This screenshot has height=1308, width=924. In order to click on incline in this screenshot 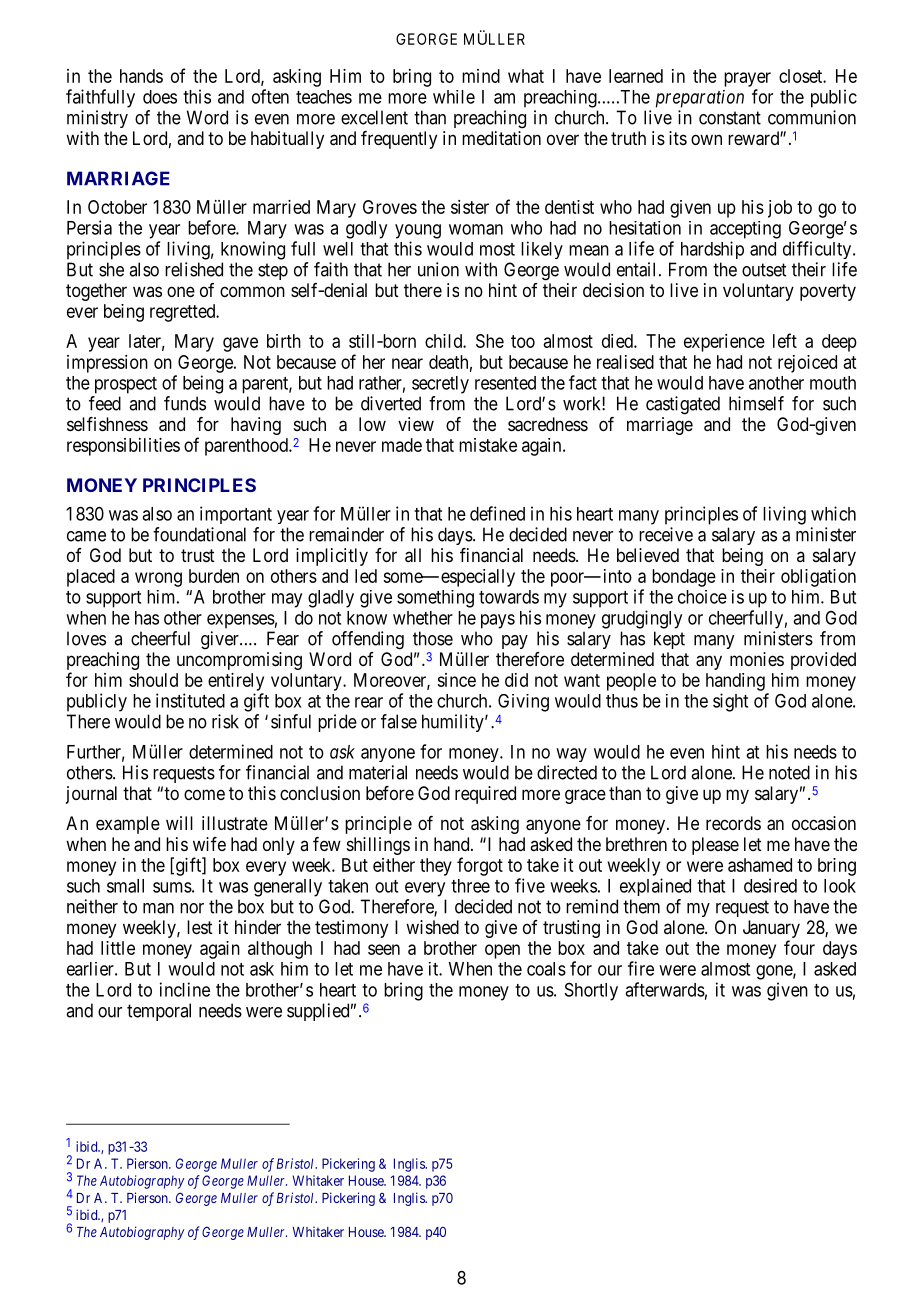, I will do `click(185, 989)`.
